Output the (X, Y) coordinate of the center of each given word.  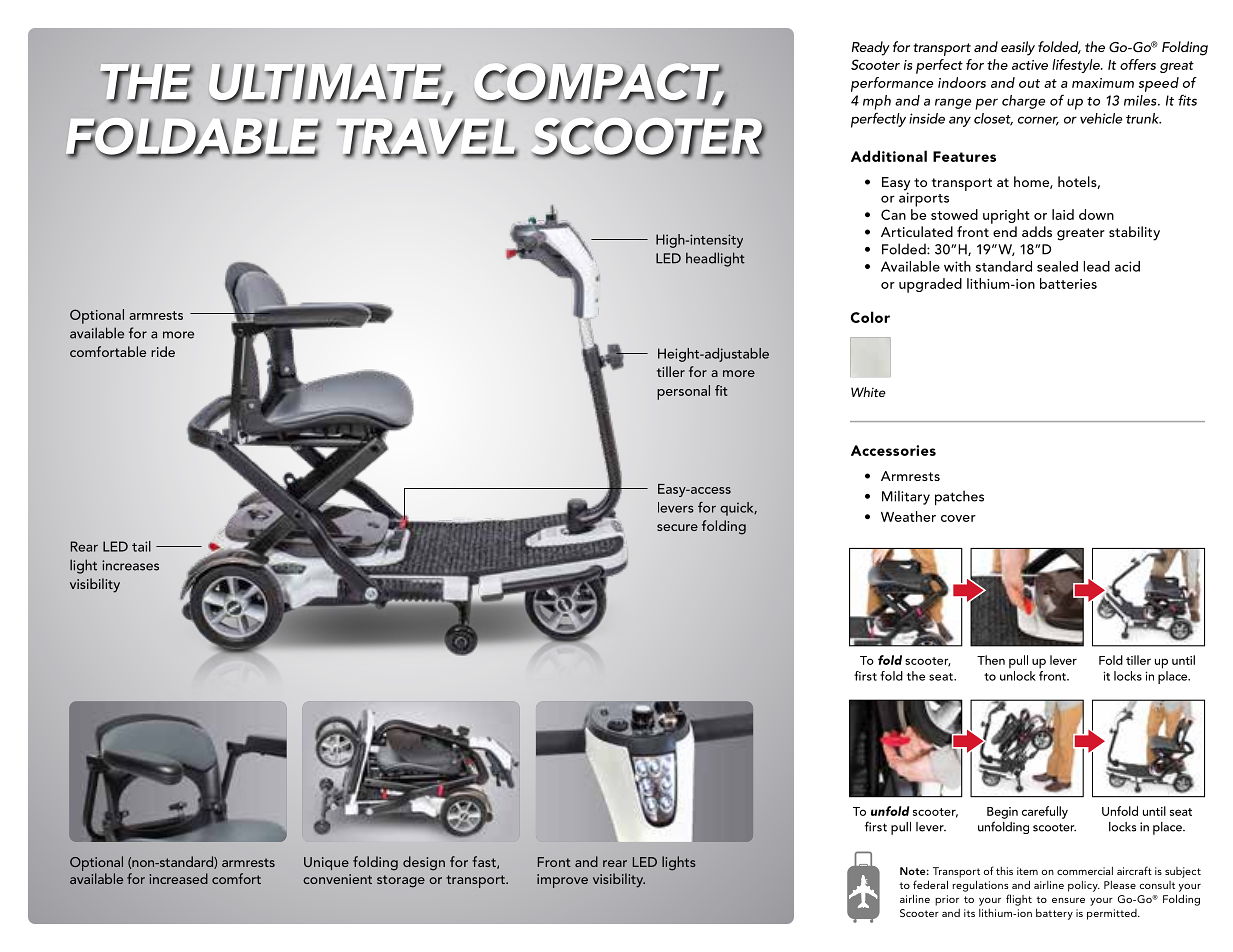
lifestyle (1077, 66)
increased (179, 878)
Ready (871, 48)
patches (959, 498)
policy (1084, 886)
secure (677, 527)
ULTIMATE (328, 84)
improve (562, 881)
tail (141, 546)
